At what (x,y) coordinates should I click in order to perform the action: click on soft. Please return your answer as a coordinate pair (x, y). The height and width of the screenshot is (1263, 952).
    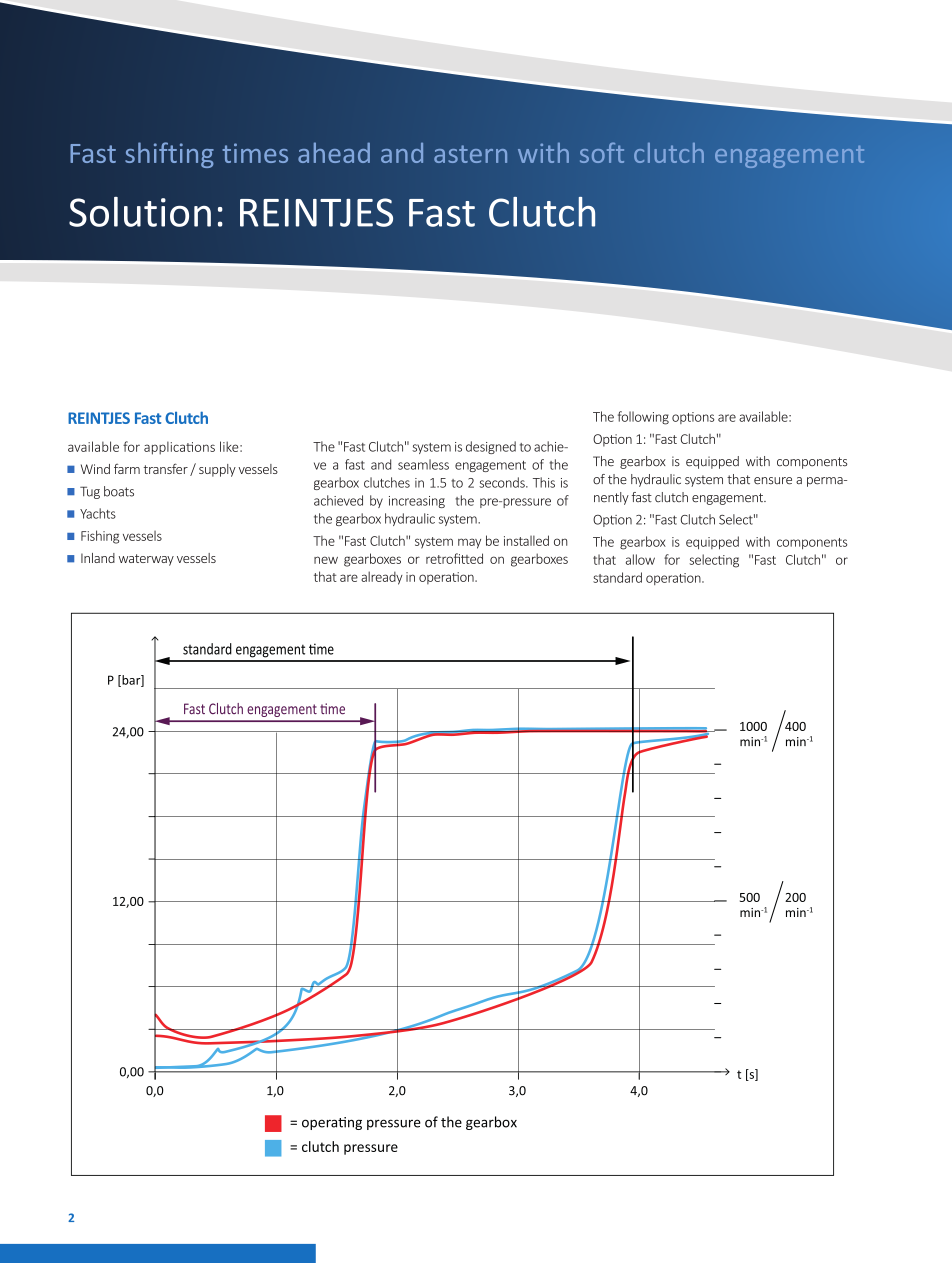
    Looking at the image, I should click on (602, 152).
